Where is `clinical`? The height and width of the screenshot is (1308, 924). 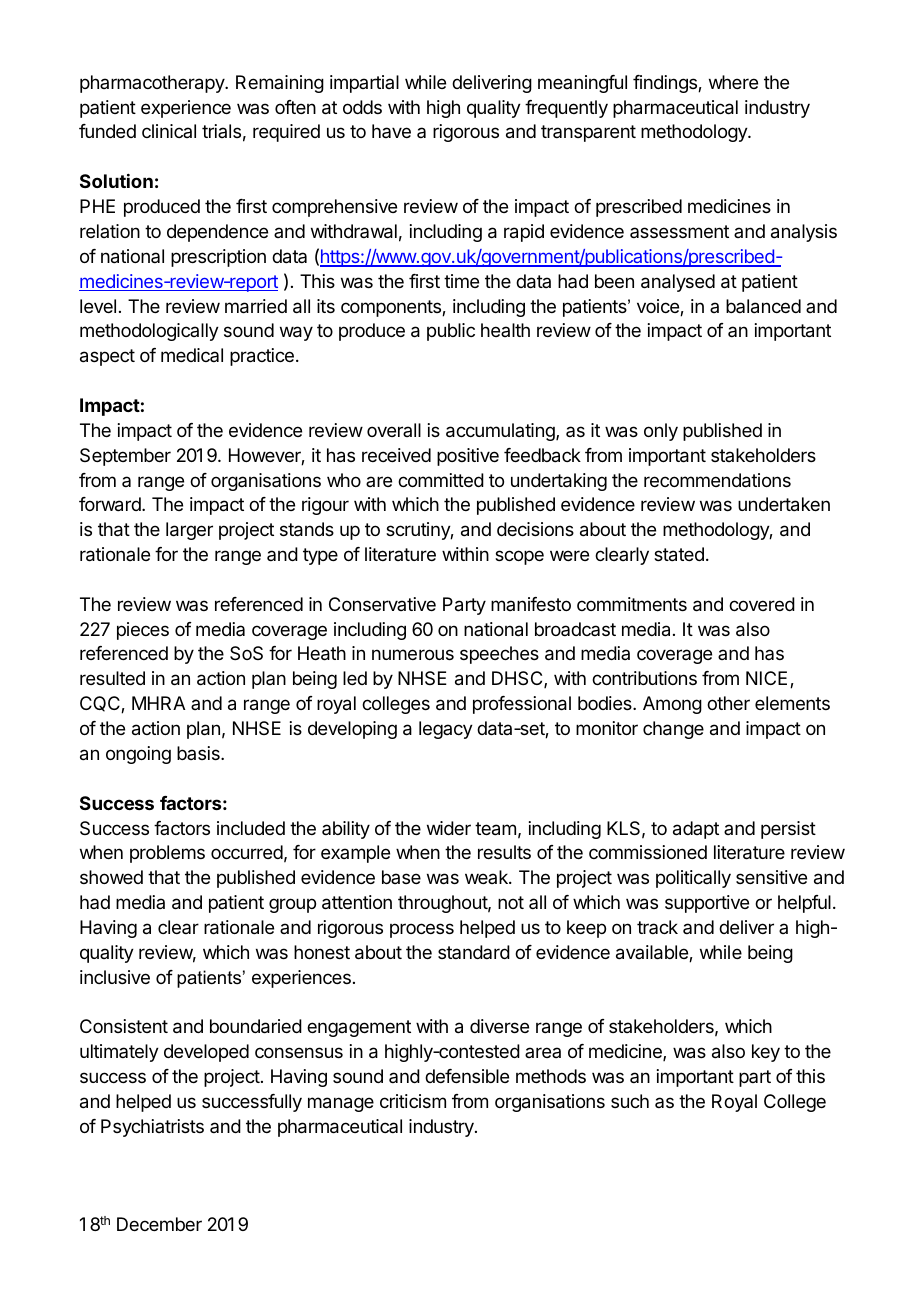
clinical is located at coordinates (169, 131).
